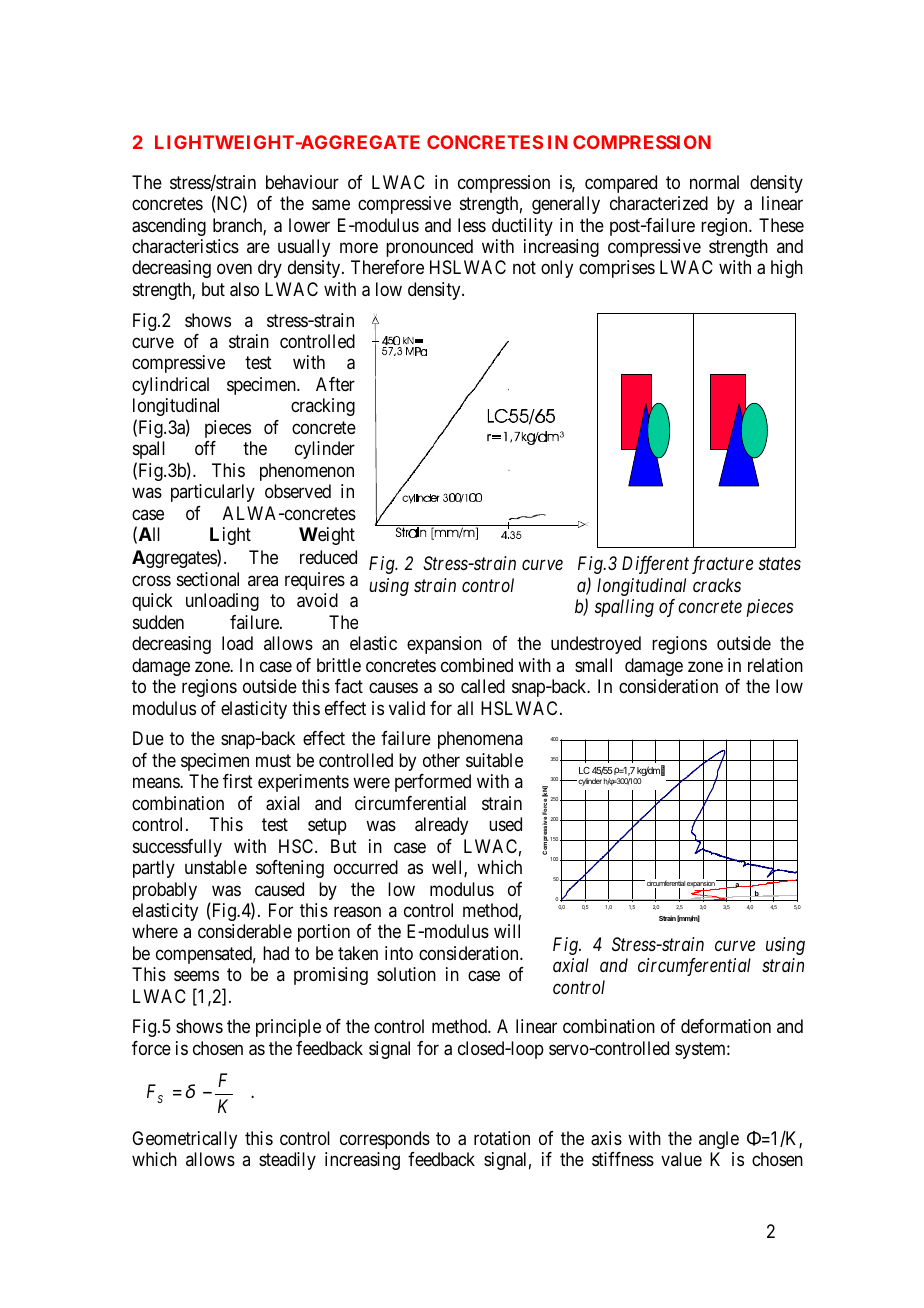  What do you see at coordinates (722, 565) in the document?
I see `fracture` at bounding box center [722, 565].
